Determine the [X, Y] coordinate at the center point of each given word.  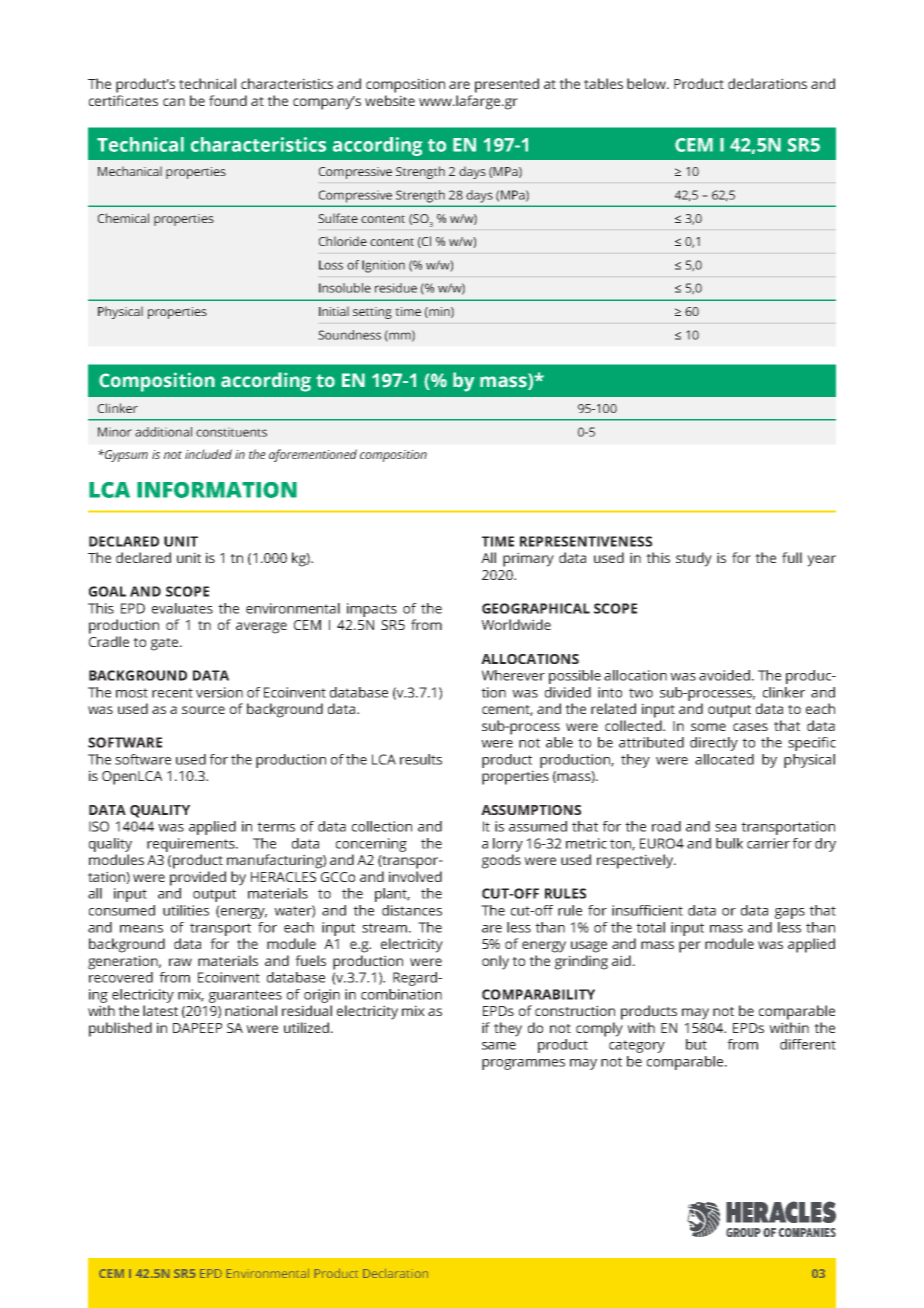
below [648, 83]
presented [507, 85]
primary [528, 559]
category [637, 1046]
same [499, 1046]
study [694, 559]
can [174, 102]
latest [160, 1010]
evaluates [182, 608]
